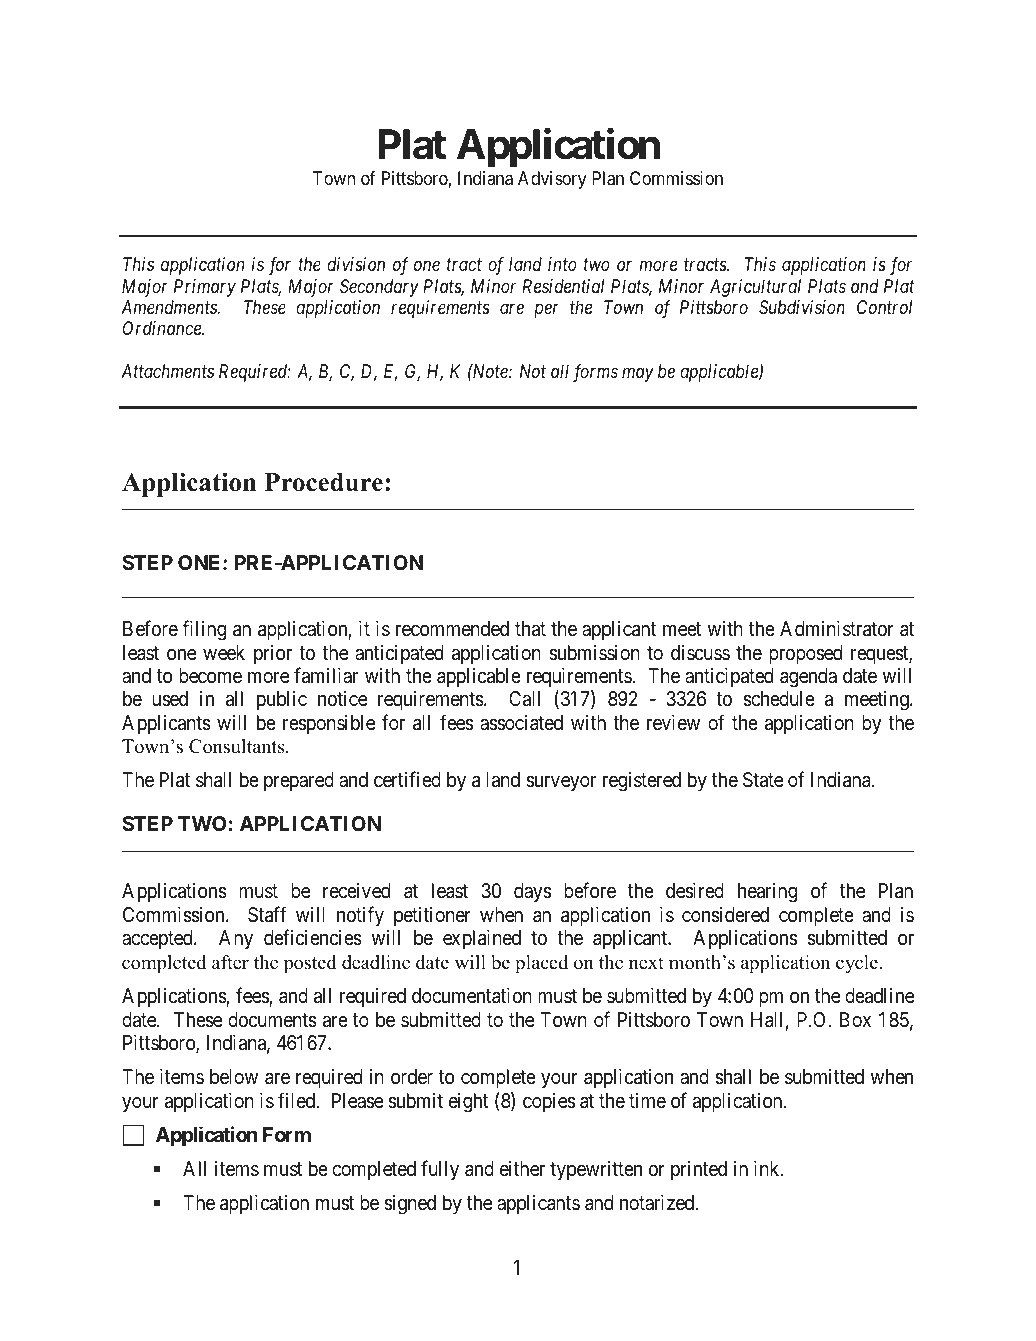 The width and height of the screenshot is (1036, 1341). Describe the element at coordinates (755, 288) in the screenshot. I see `Agricultural` at that location.
